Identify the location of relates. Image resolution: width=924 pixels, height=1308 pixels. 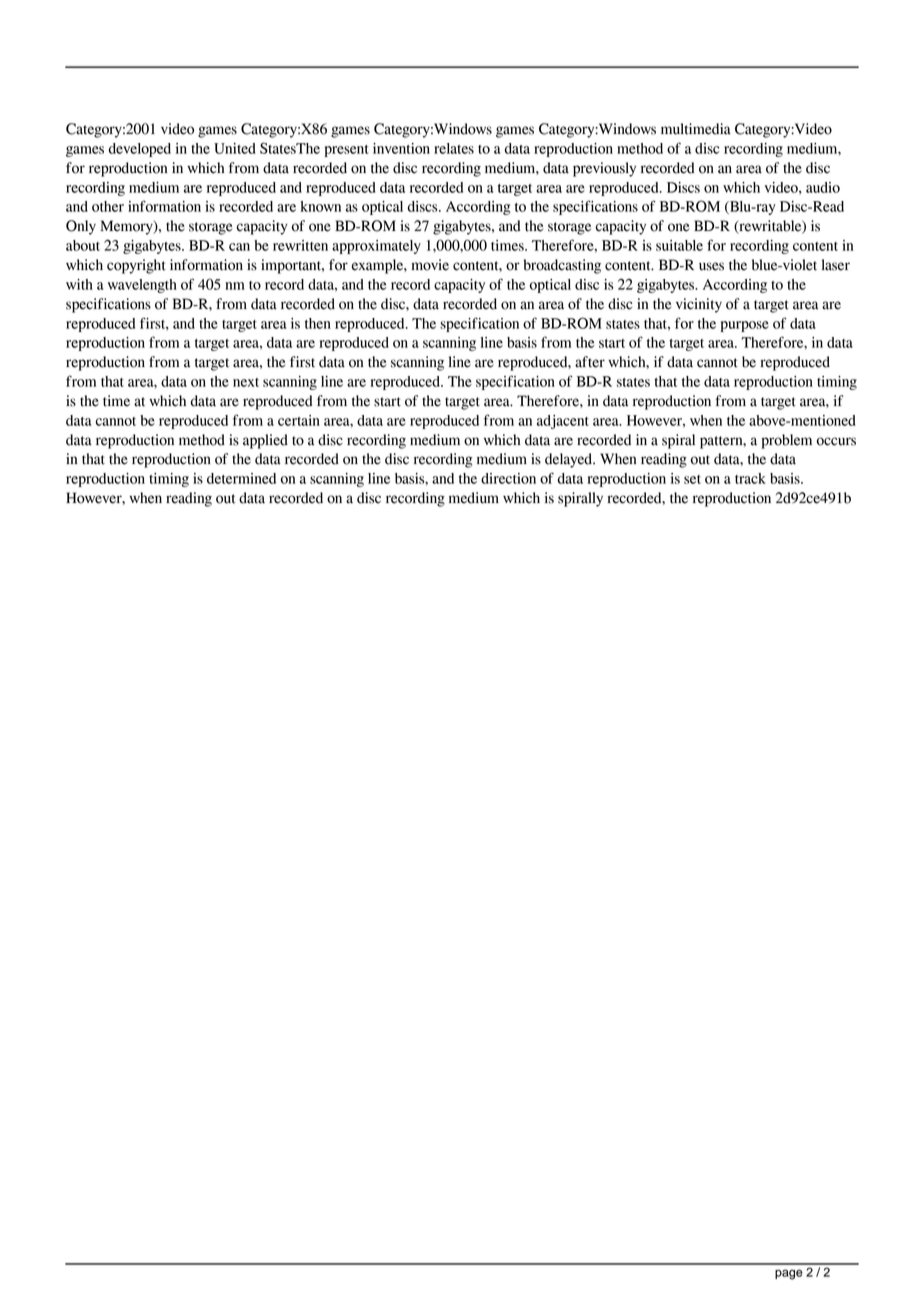
(454, 148).
